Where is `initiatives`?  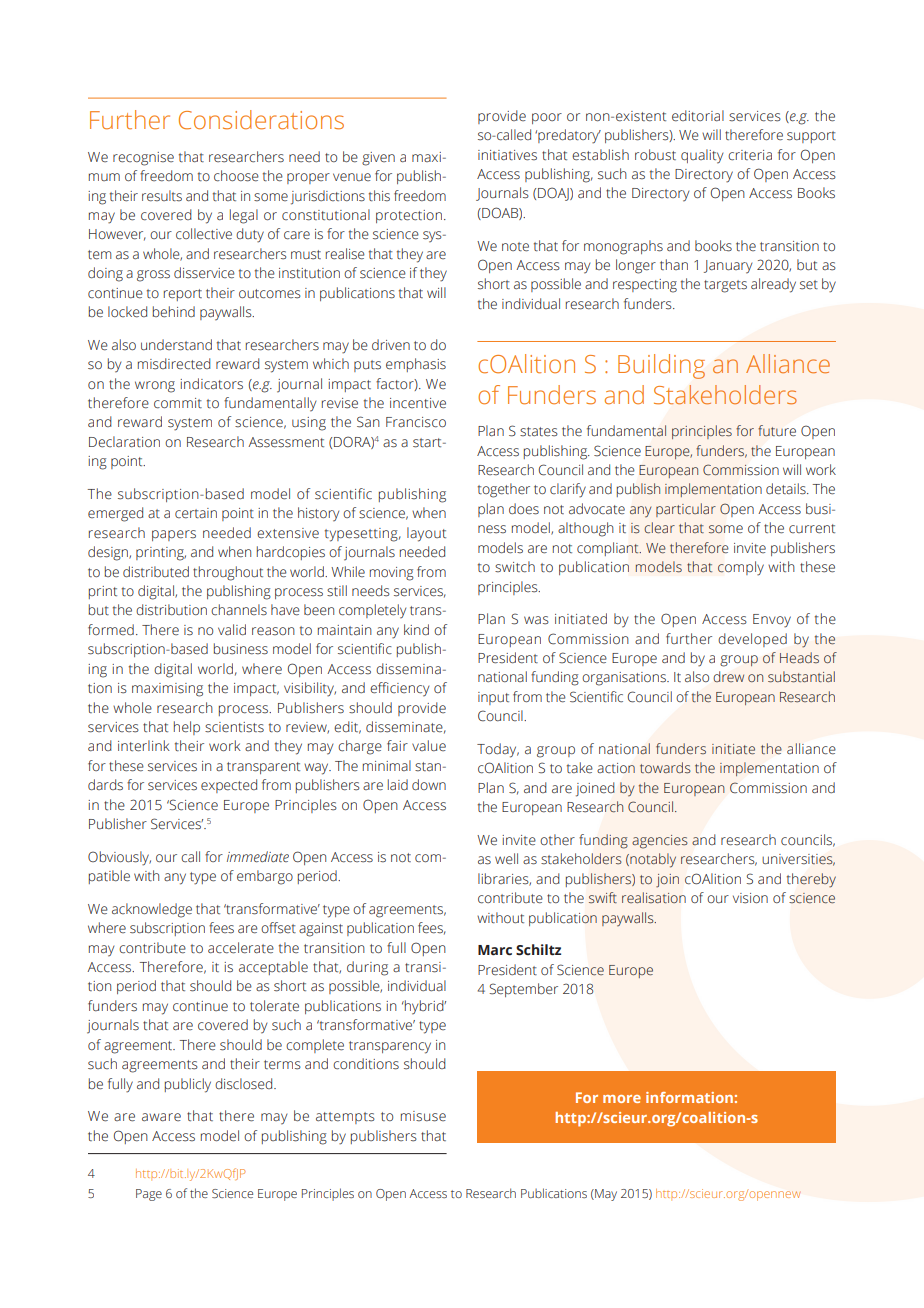
initiatives is located at coordinates (507, 155).
